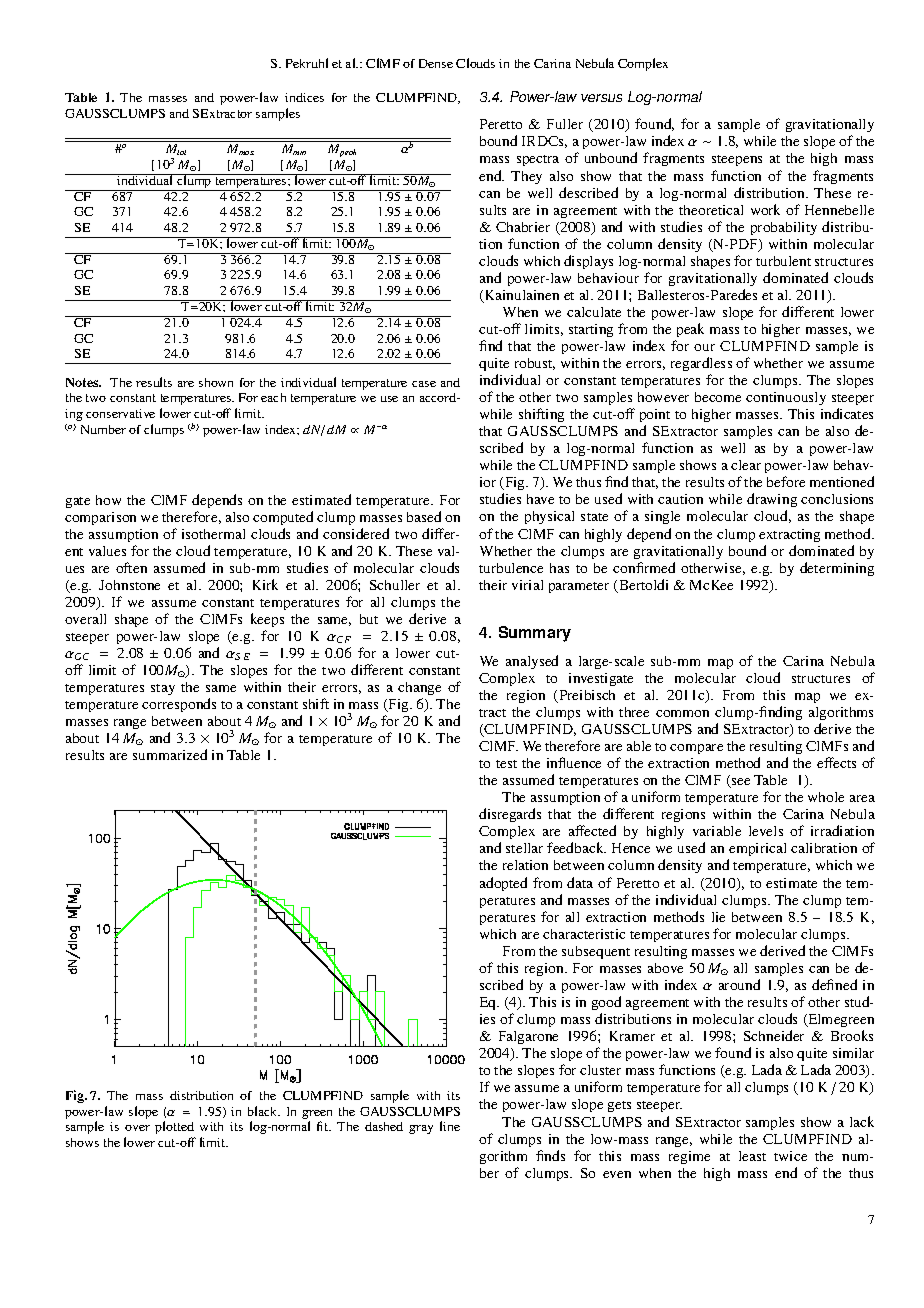 This page has width=924, height=1308. Describe the element at coordinates (535, 634) in the page. I see `Summary` at that location.
